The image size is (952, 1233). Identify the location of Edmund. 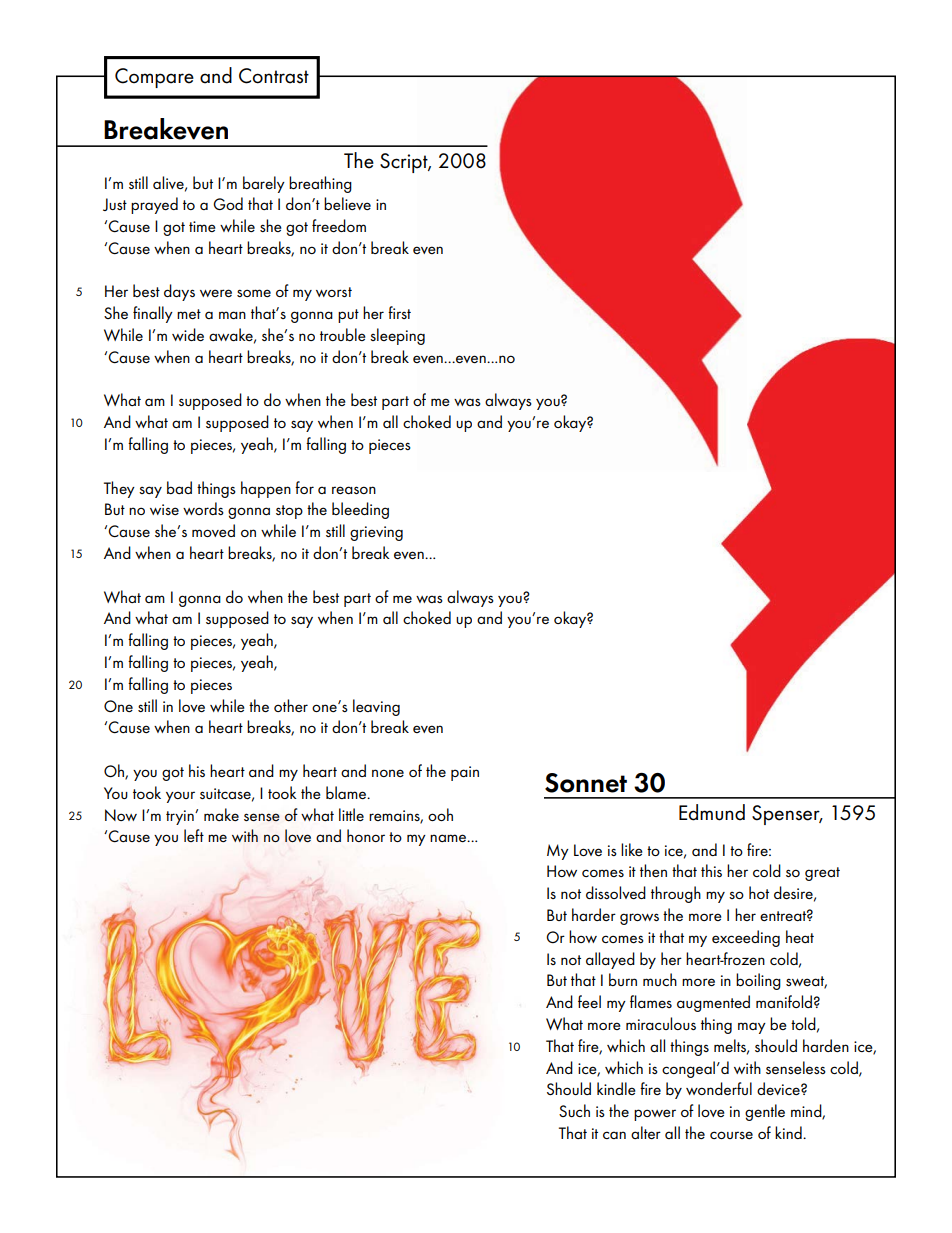
(712, 812).
